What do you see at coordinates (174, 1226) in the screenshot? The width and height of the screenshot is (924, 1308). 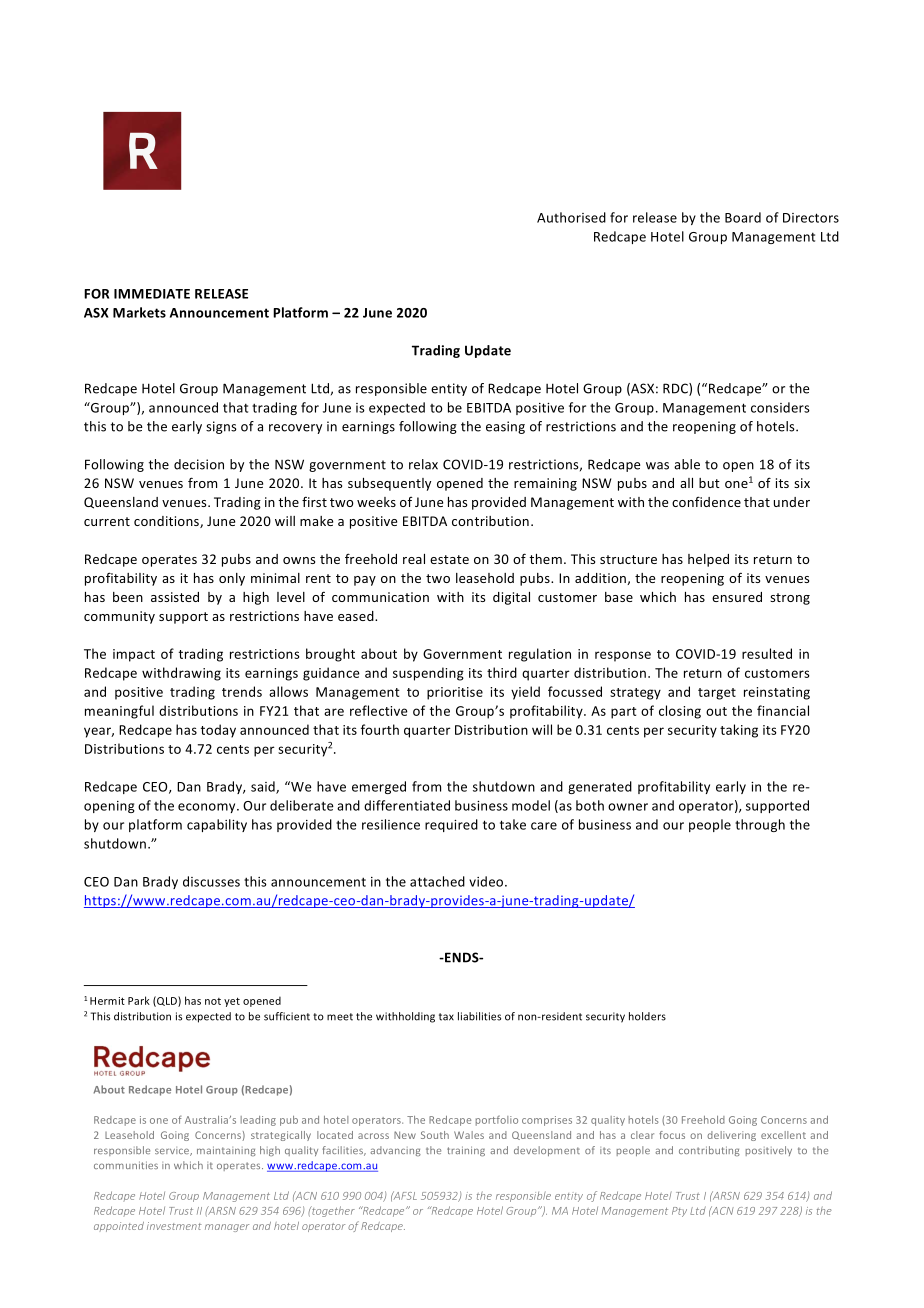 I see `investment` at bounding box center [174, 1226].
